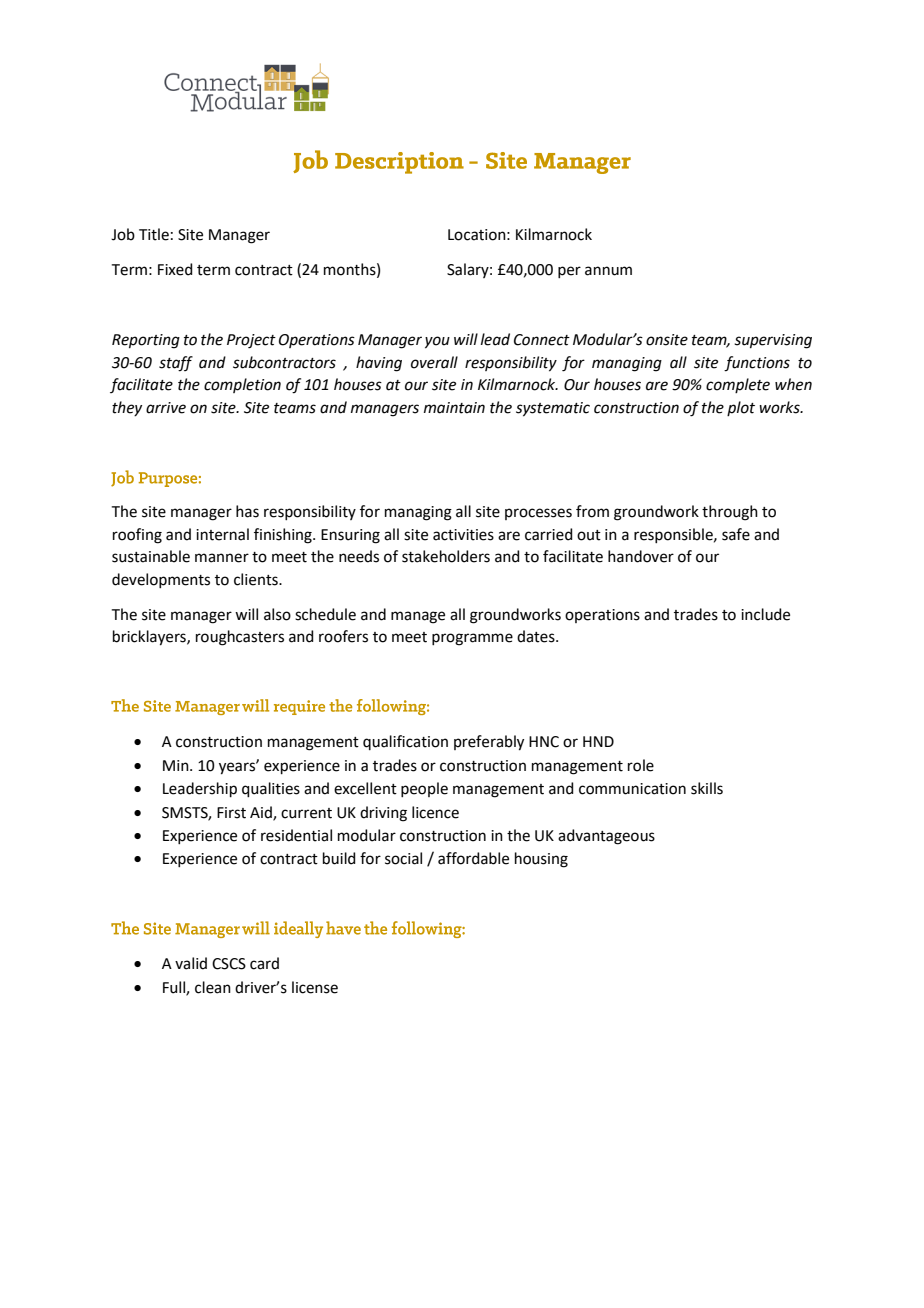 The image size is (924, 1308). What do you see at coordinates (315, 987) in the document?
I see `license` at bounding box center [315, 987].
